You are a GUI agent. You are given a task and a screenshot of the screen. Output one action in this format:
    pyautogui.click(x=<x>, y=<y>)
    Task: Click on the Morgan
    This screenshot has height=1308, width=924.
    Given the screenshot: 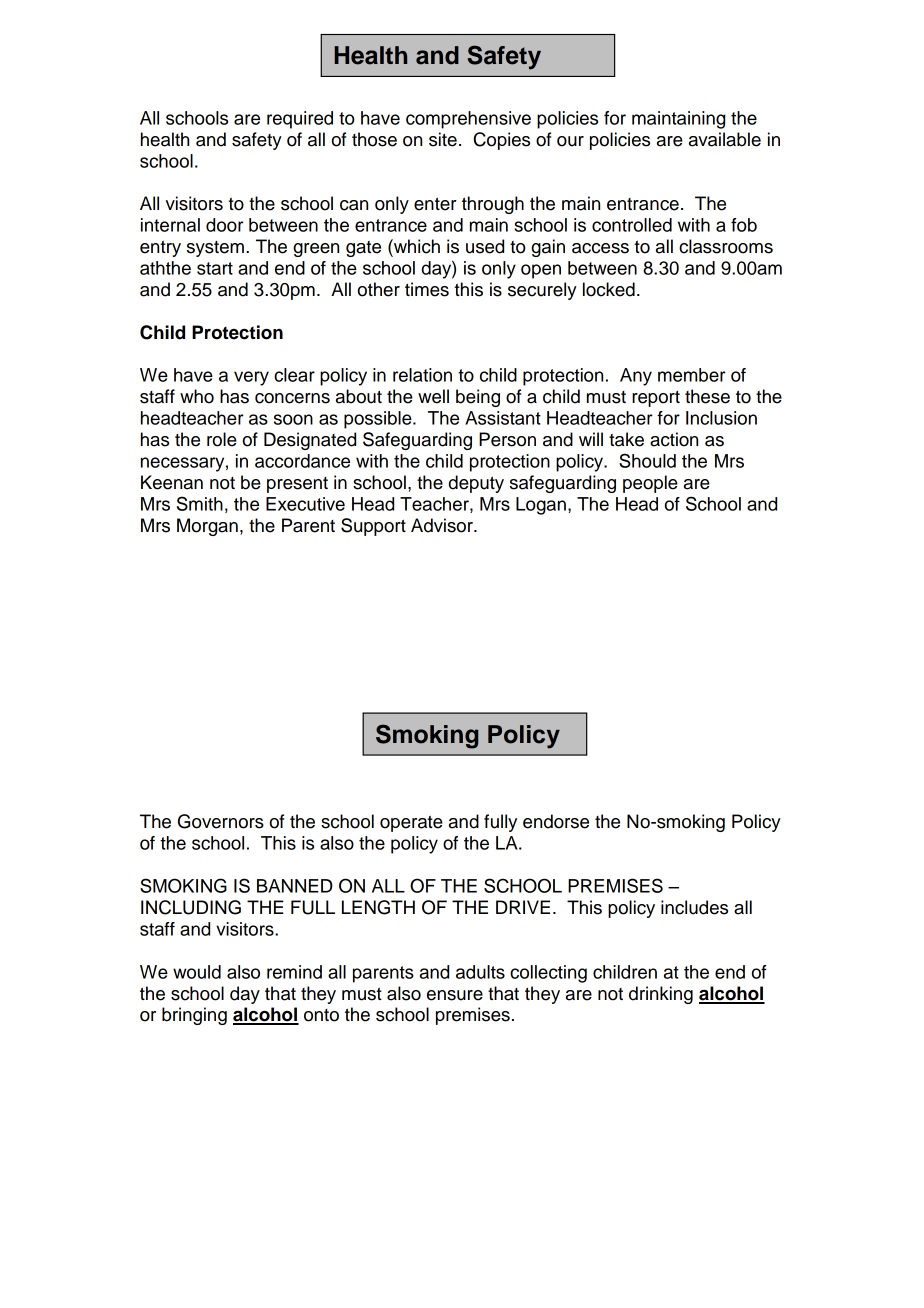 What is the action you would take?
    pyautogui.click(x=207, y=527)
